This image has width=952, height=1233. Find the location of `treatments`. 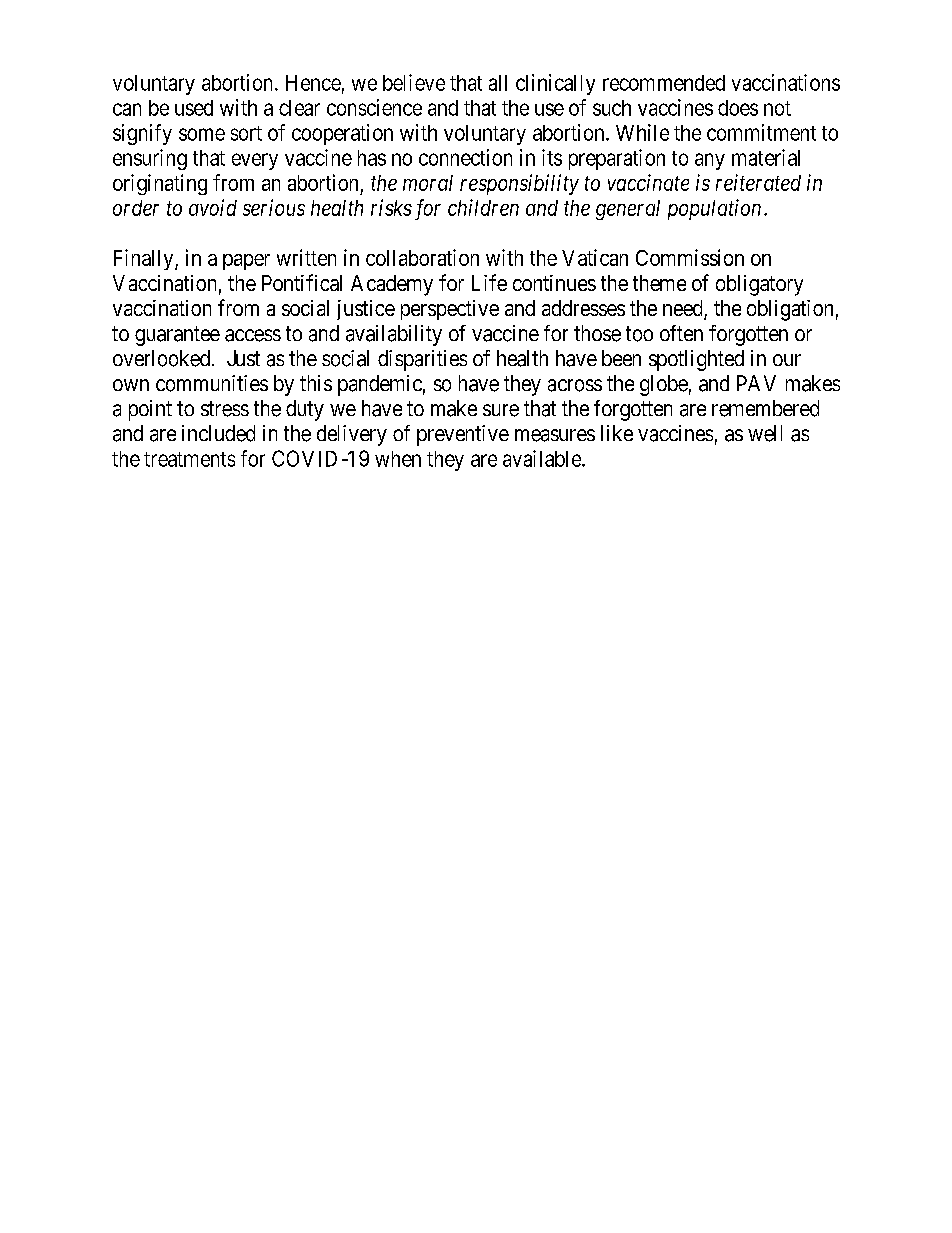

treatments is located at coordinates (189, 459).
